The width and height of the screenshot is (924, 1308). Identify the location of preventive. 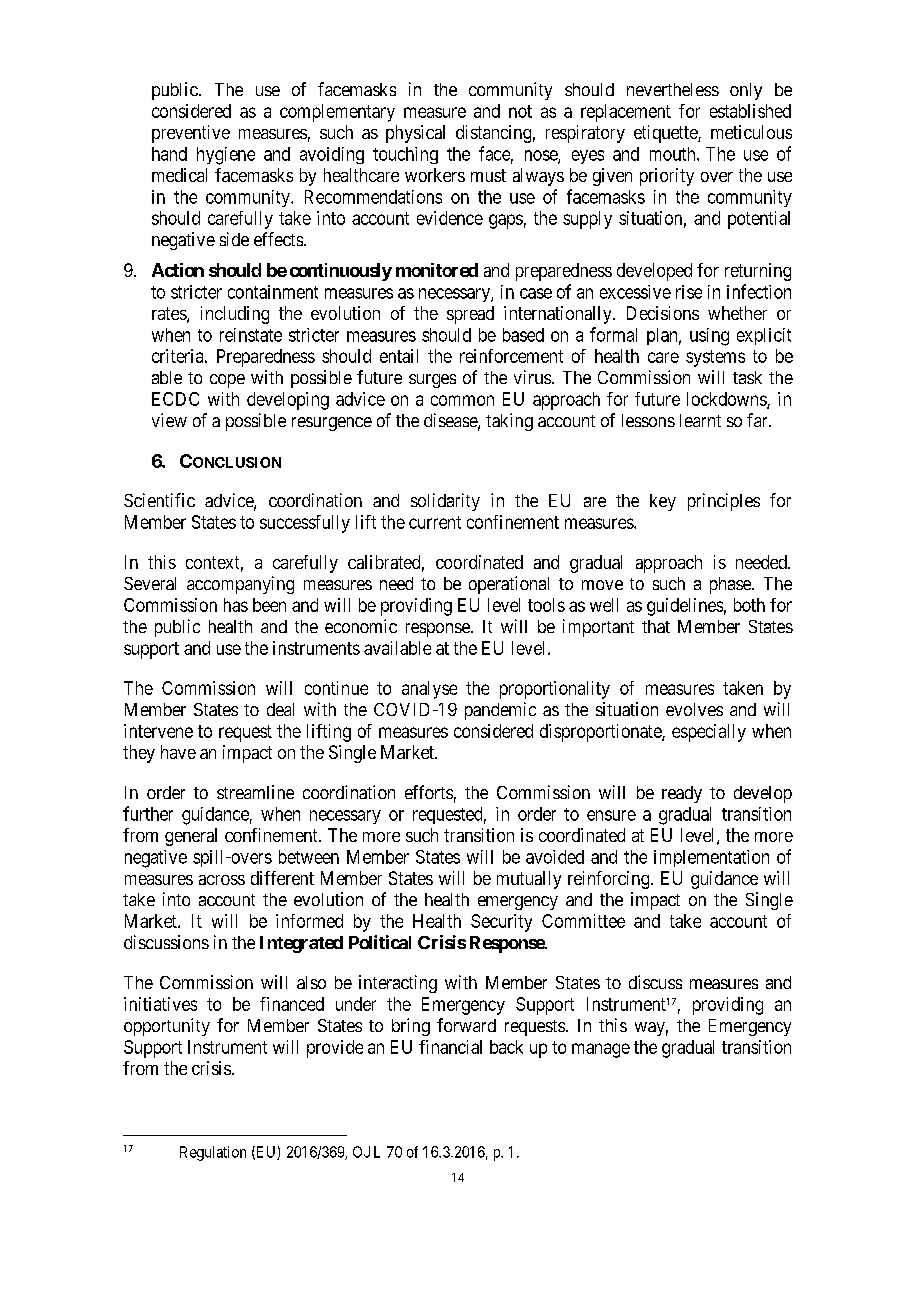
(191, 134).
